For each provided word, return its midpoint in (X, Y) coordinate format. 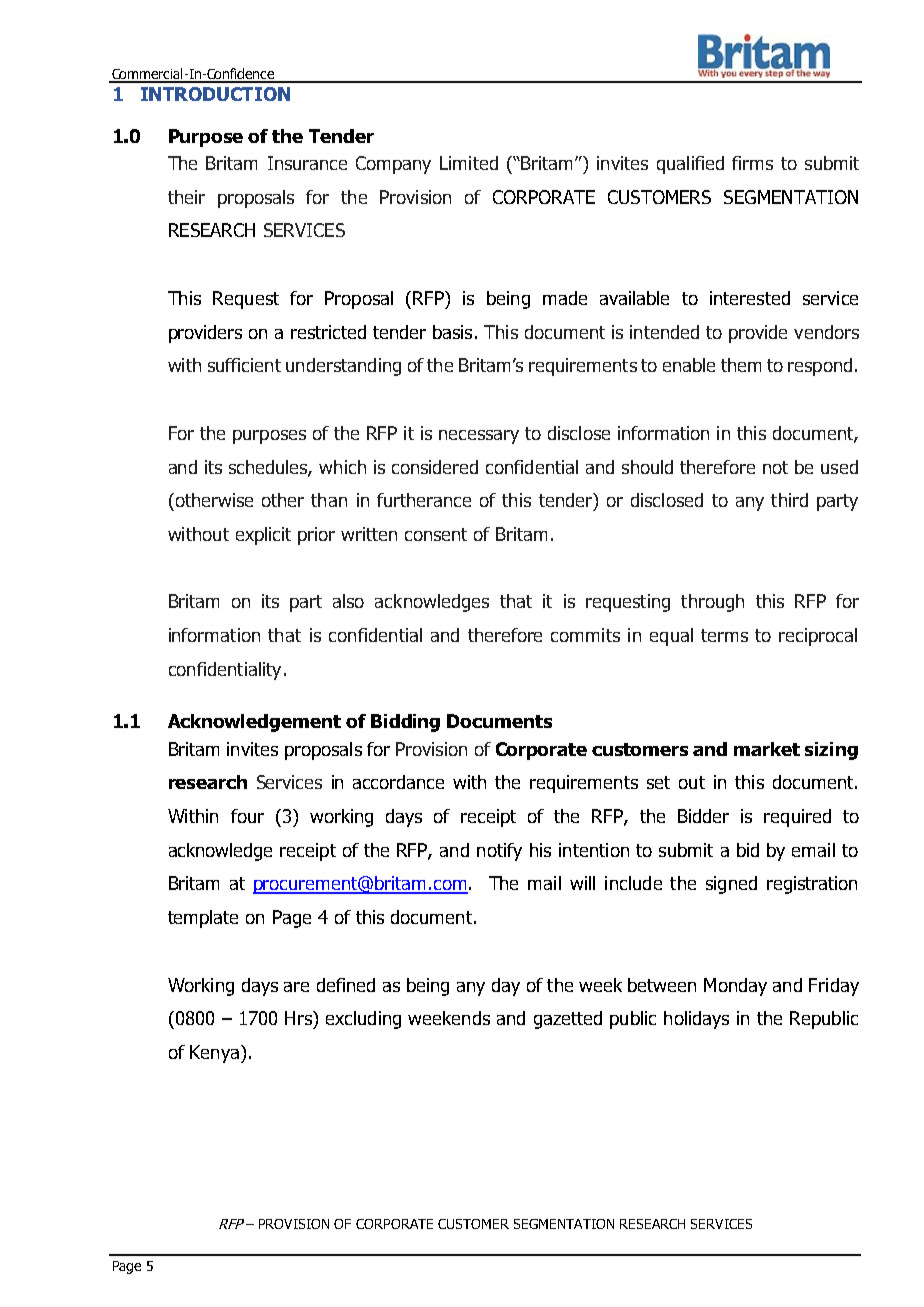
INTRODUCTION (215, 94)
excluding (363, 1020)
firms (752, 163)
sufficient (244, 365)
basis (452, 332)
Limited (469, 163)
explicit (263, 536)
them (741, 365)
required (797, 818)
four (247, 816)
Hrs (299, 1018)
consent (436, 534)
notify (499, 852)
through (712, 603)
